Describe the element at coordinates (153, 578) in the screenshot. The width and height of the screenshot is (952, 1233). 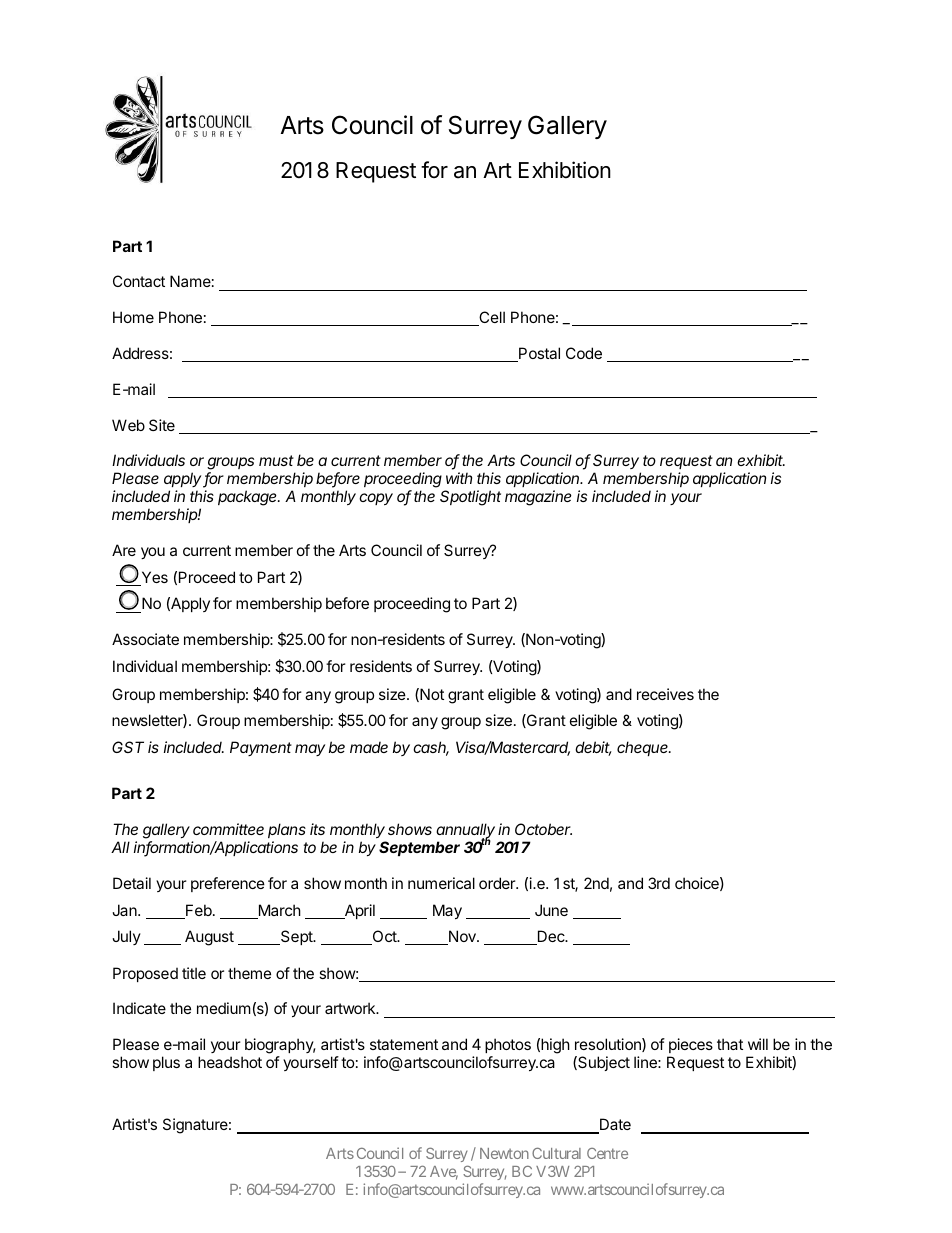
I see `Yes` at that location.
